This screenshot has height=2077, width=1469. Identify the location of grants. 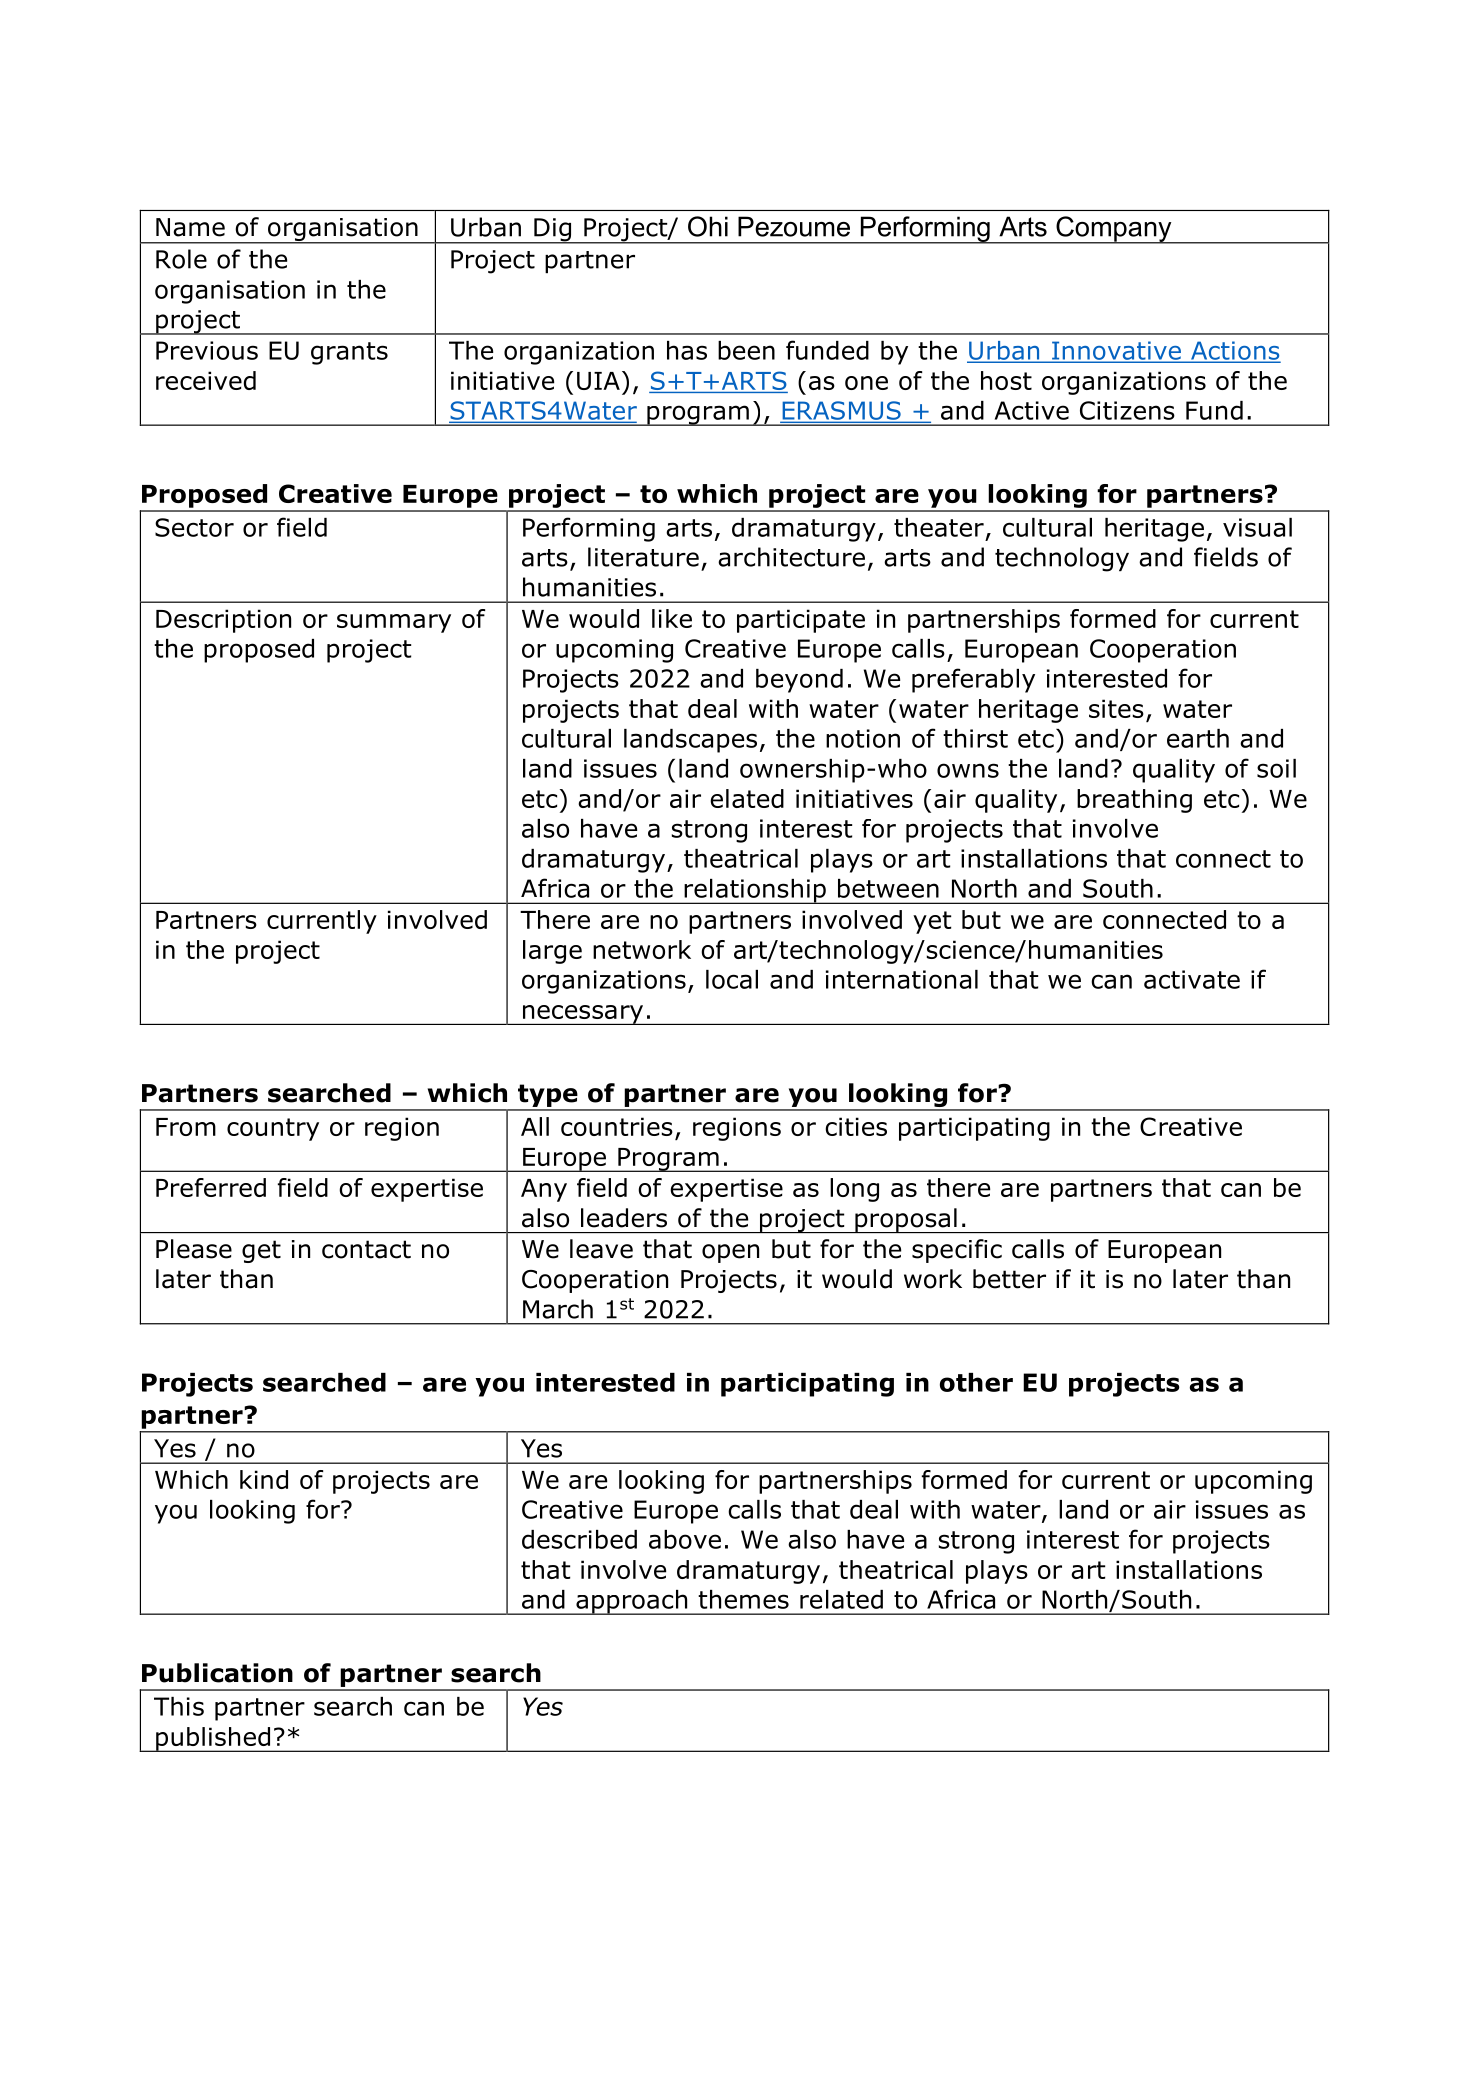
(349, 353).
